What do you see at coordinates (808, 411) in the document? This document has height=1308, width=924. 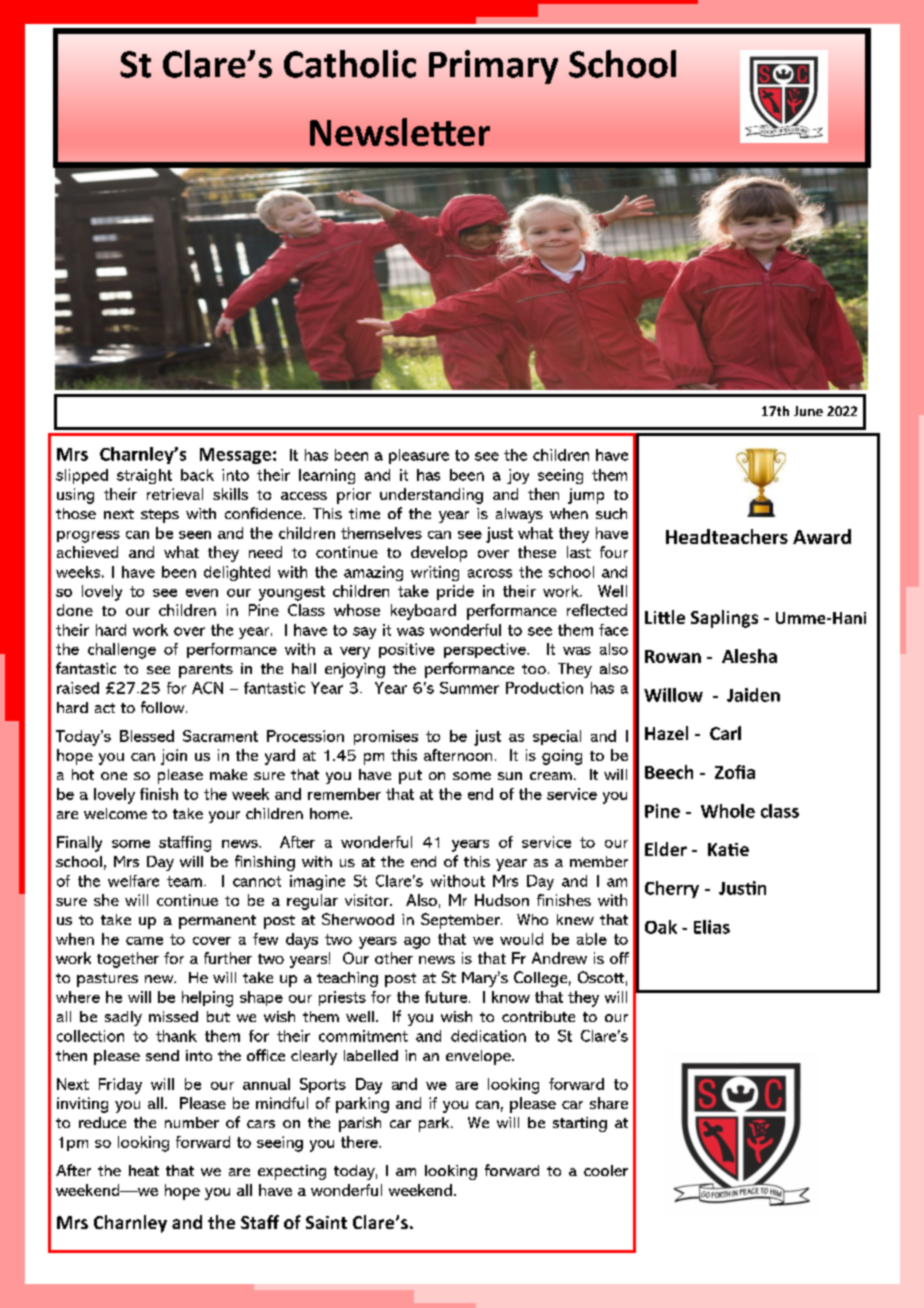 I see `June` at bounding box center [808, 411].
